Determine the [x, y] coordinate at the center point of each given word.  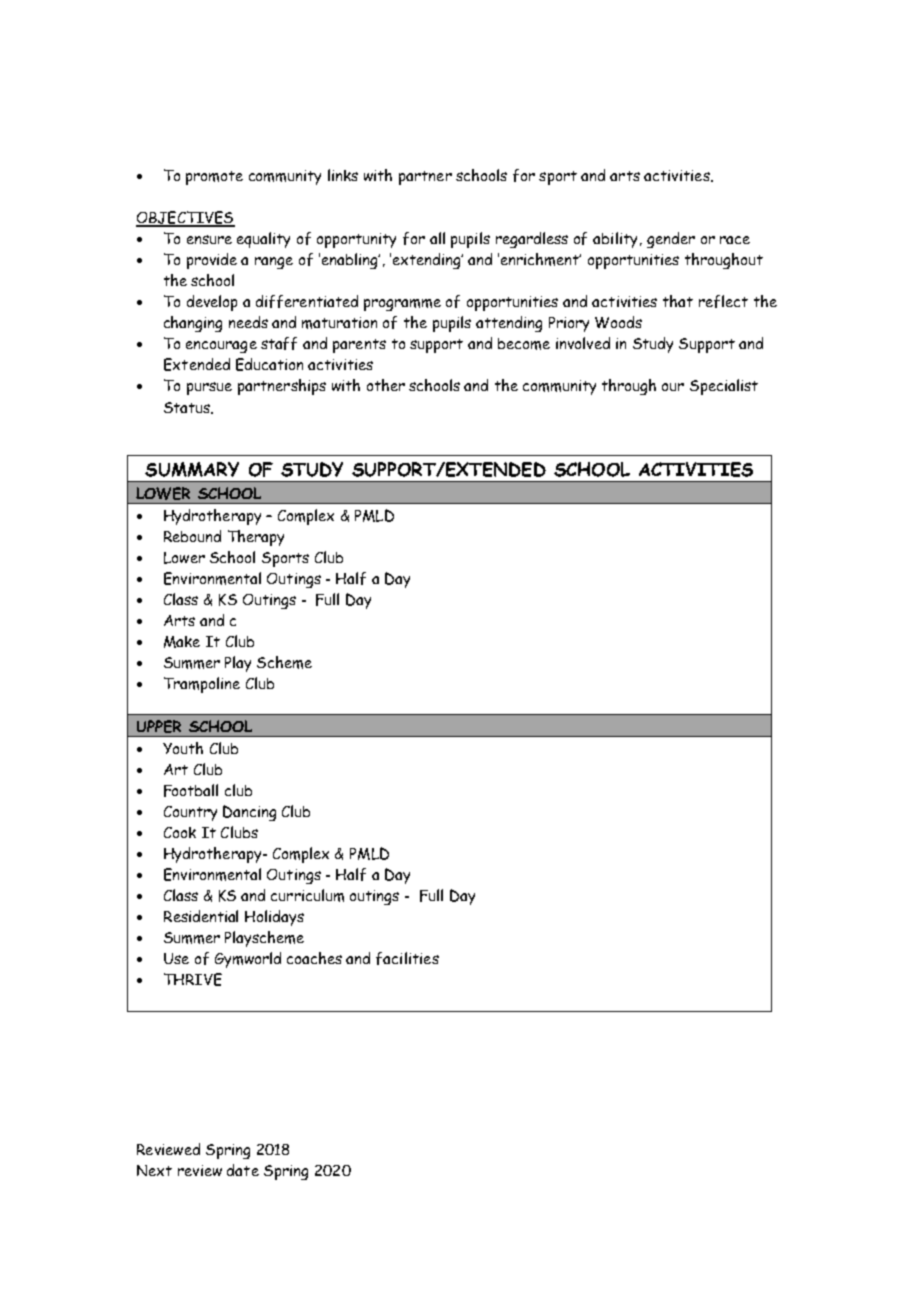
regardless [532, 240]
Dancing [249, 813]
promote [214, 178]
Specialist [724, 387]
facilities [407, 958]
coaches [314, 958]
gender [671, 240]
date [243, 1170]
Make [182, 642]
